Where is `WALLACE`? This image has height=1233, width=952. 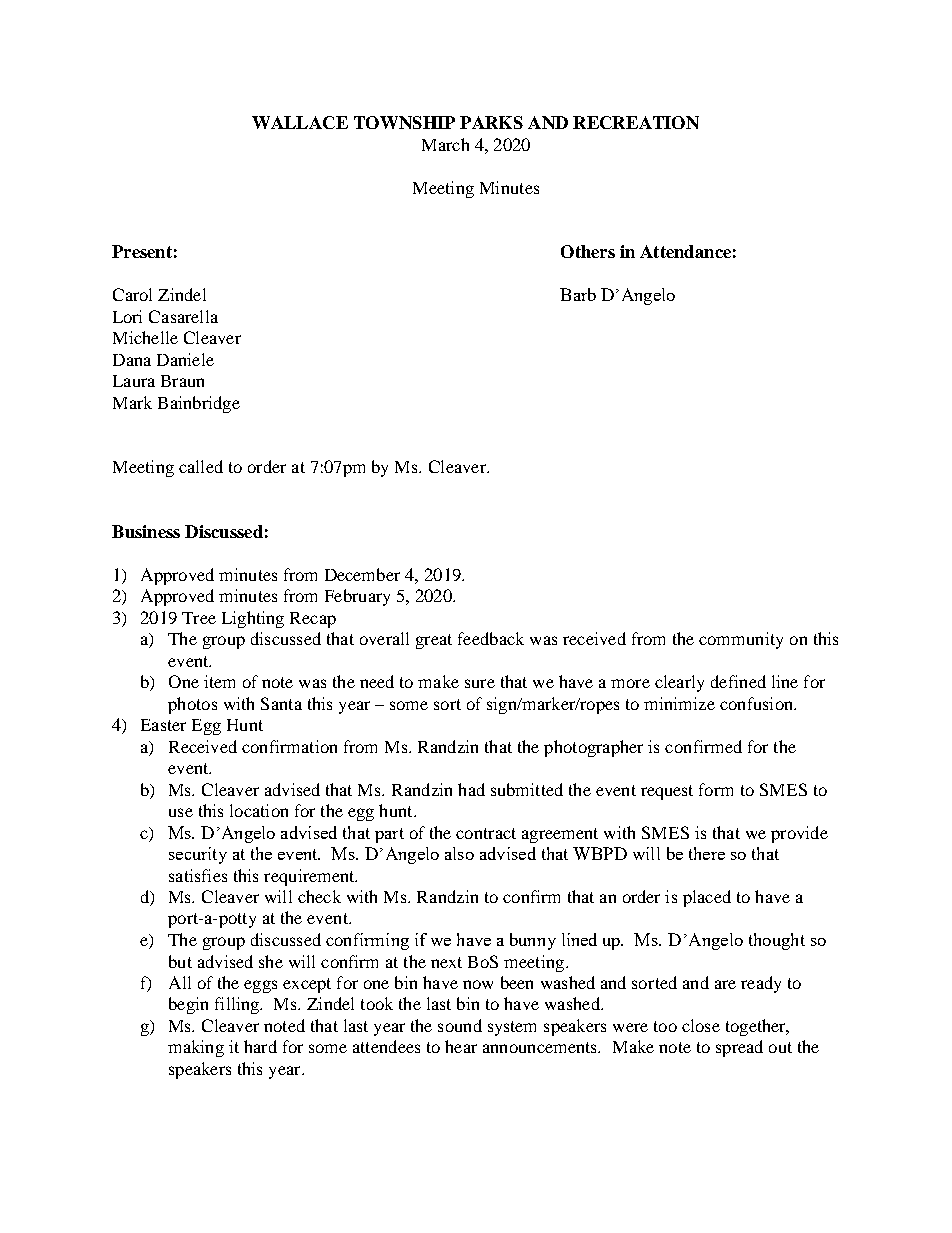 WALLACE is located at coordinates (300, 122).
